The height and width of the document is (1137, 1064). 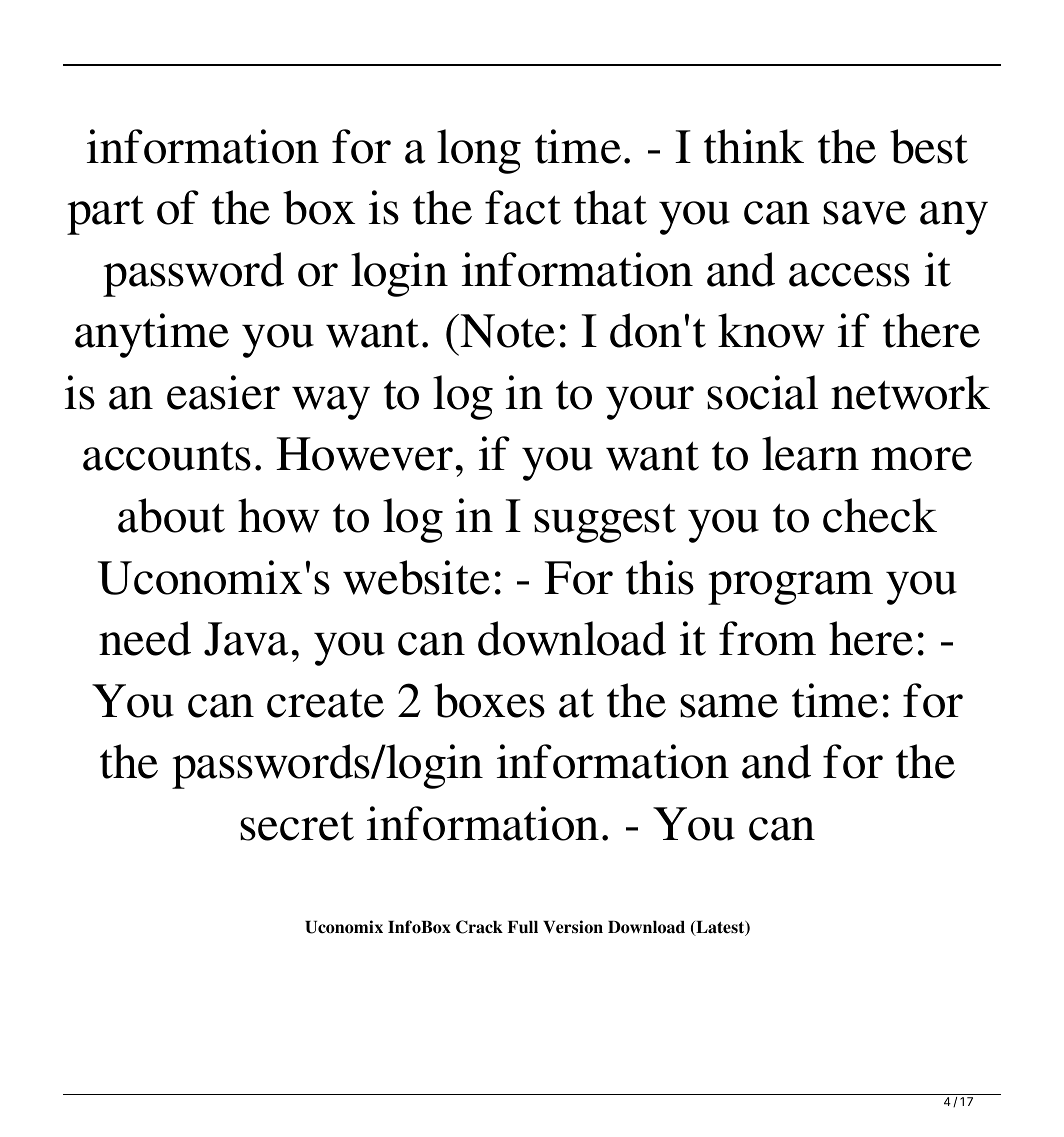 I want to click on part, so click(x=105, y=215).
